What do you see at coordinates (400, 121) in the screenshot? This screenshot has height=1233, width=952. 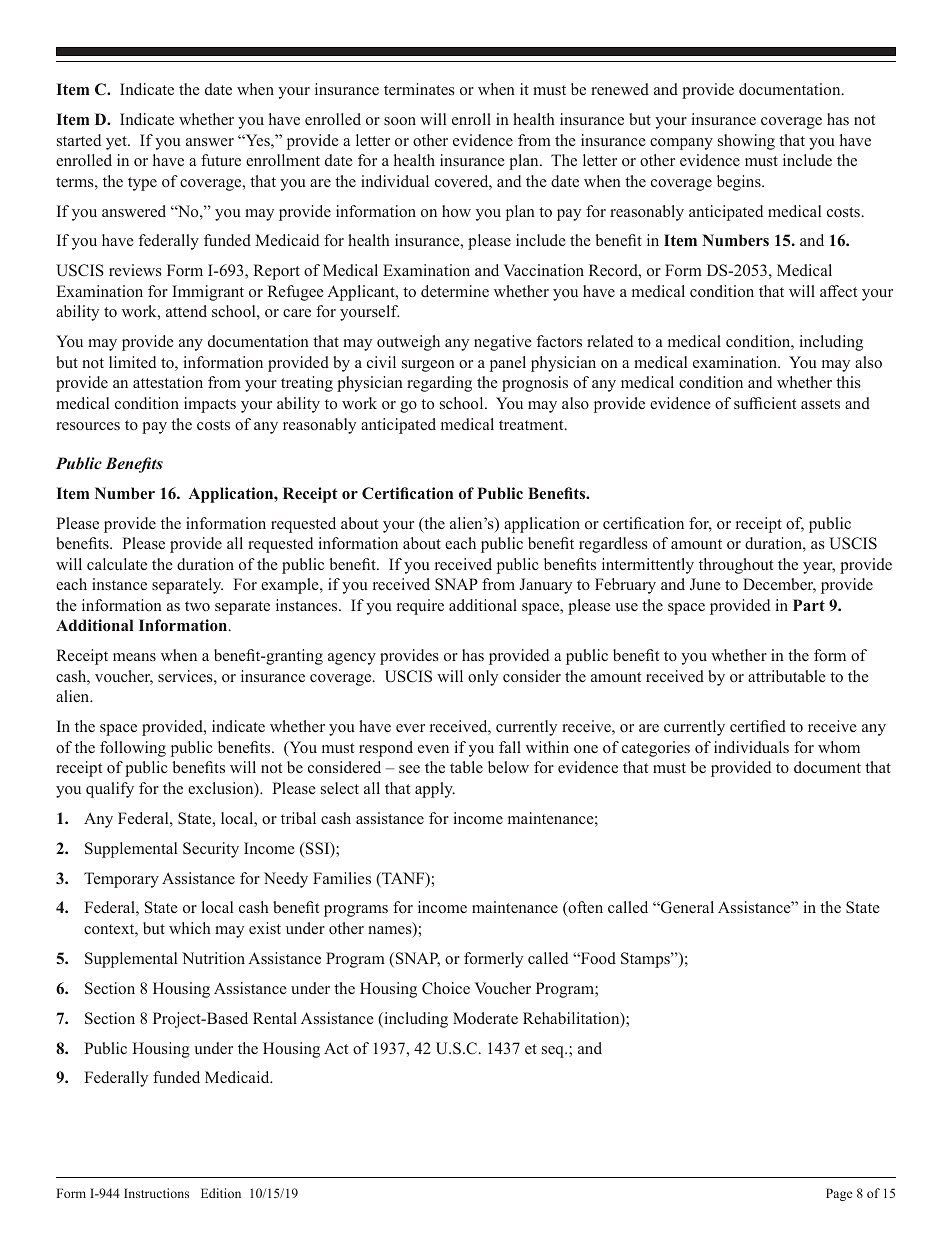 I see `soon` at bounding box center [400, 121].
